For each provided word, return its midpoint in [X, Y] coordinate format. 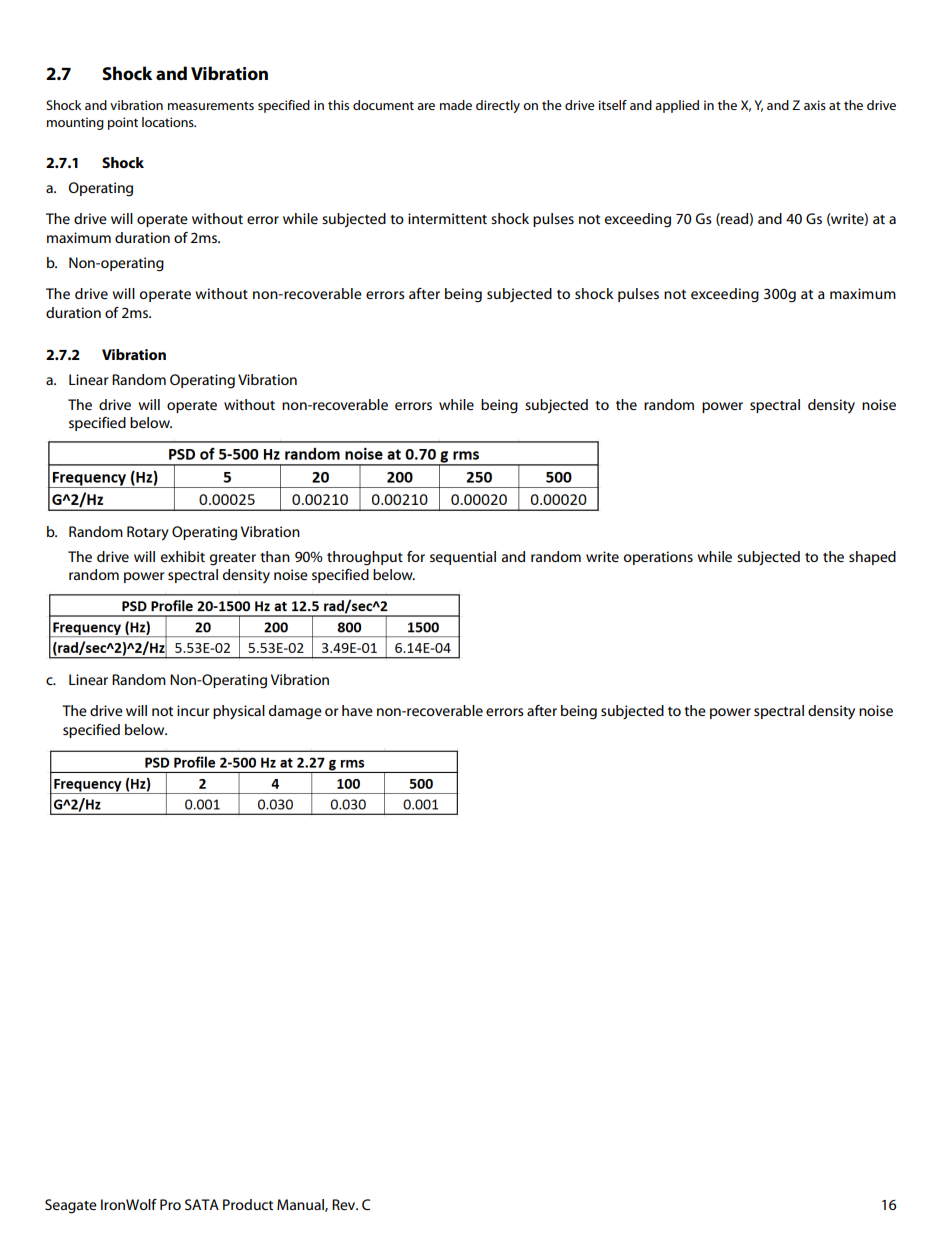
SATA [202, 1204]
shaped [872, 558]
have [357, 710]
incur [193, 710]
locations [169, 122]
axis [815, 105]
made [456, 105]
